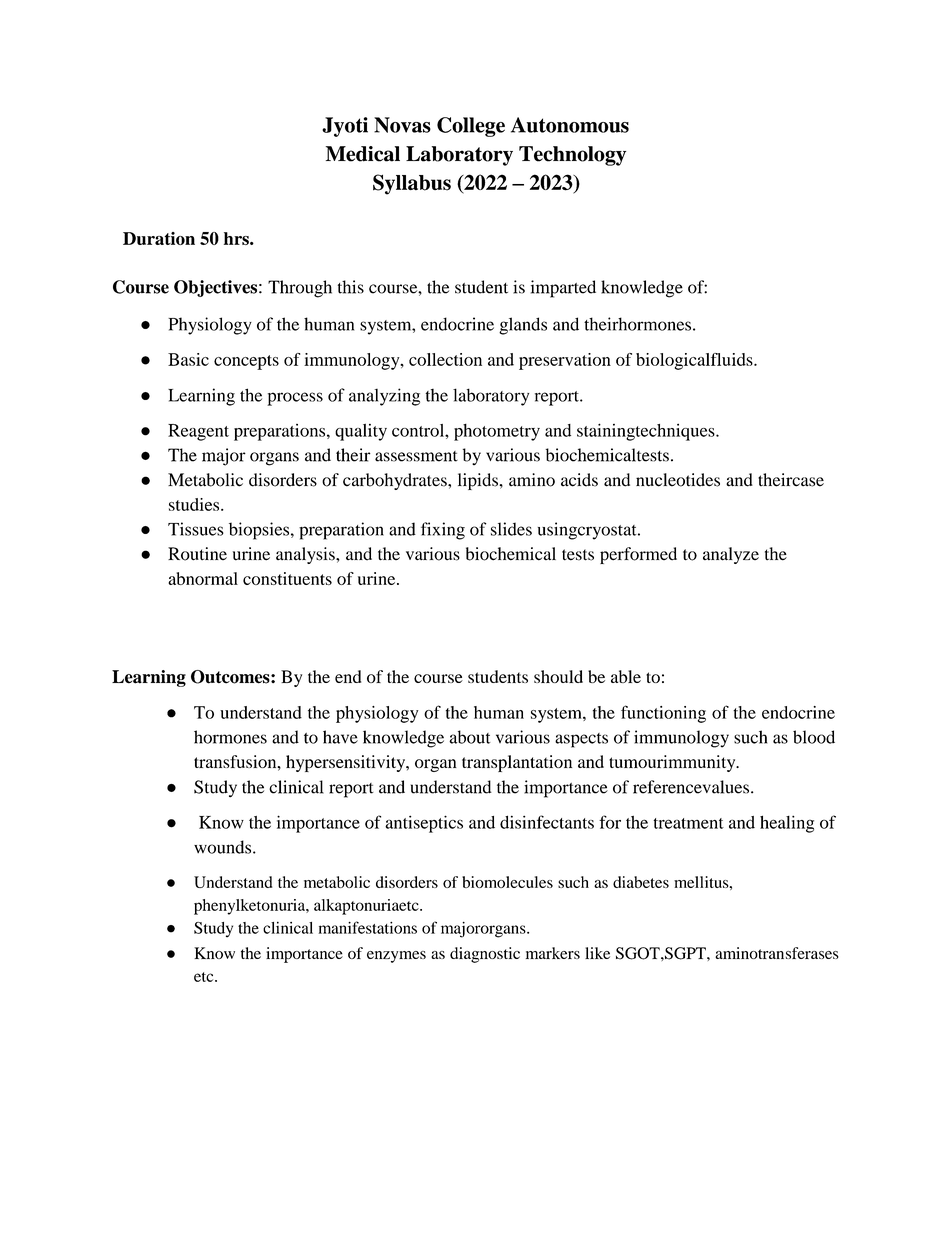  Describe the element at coordinates (367, 927) in the screenshot. I see `manifestations` at that location.
